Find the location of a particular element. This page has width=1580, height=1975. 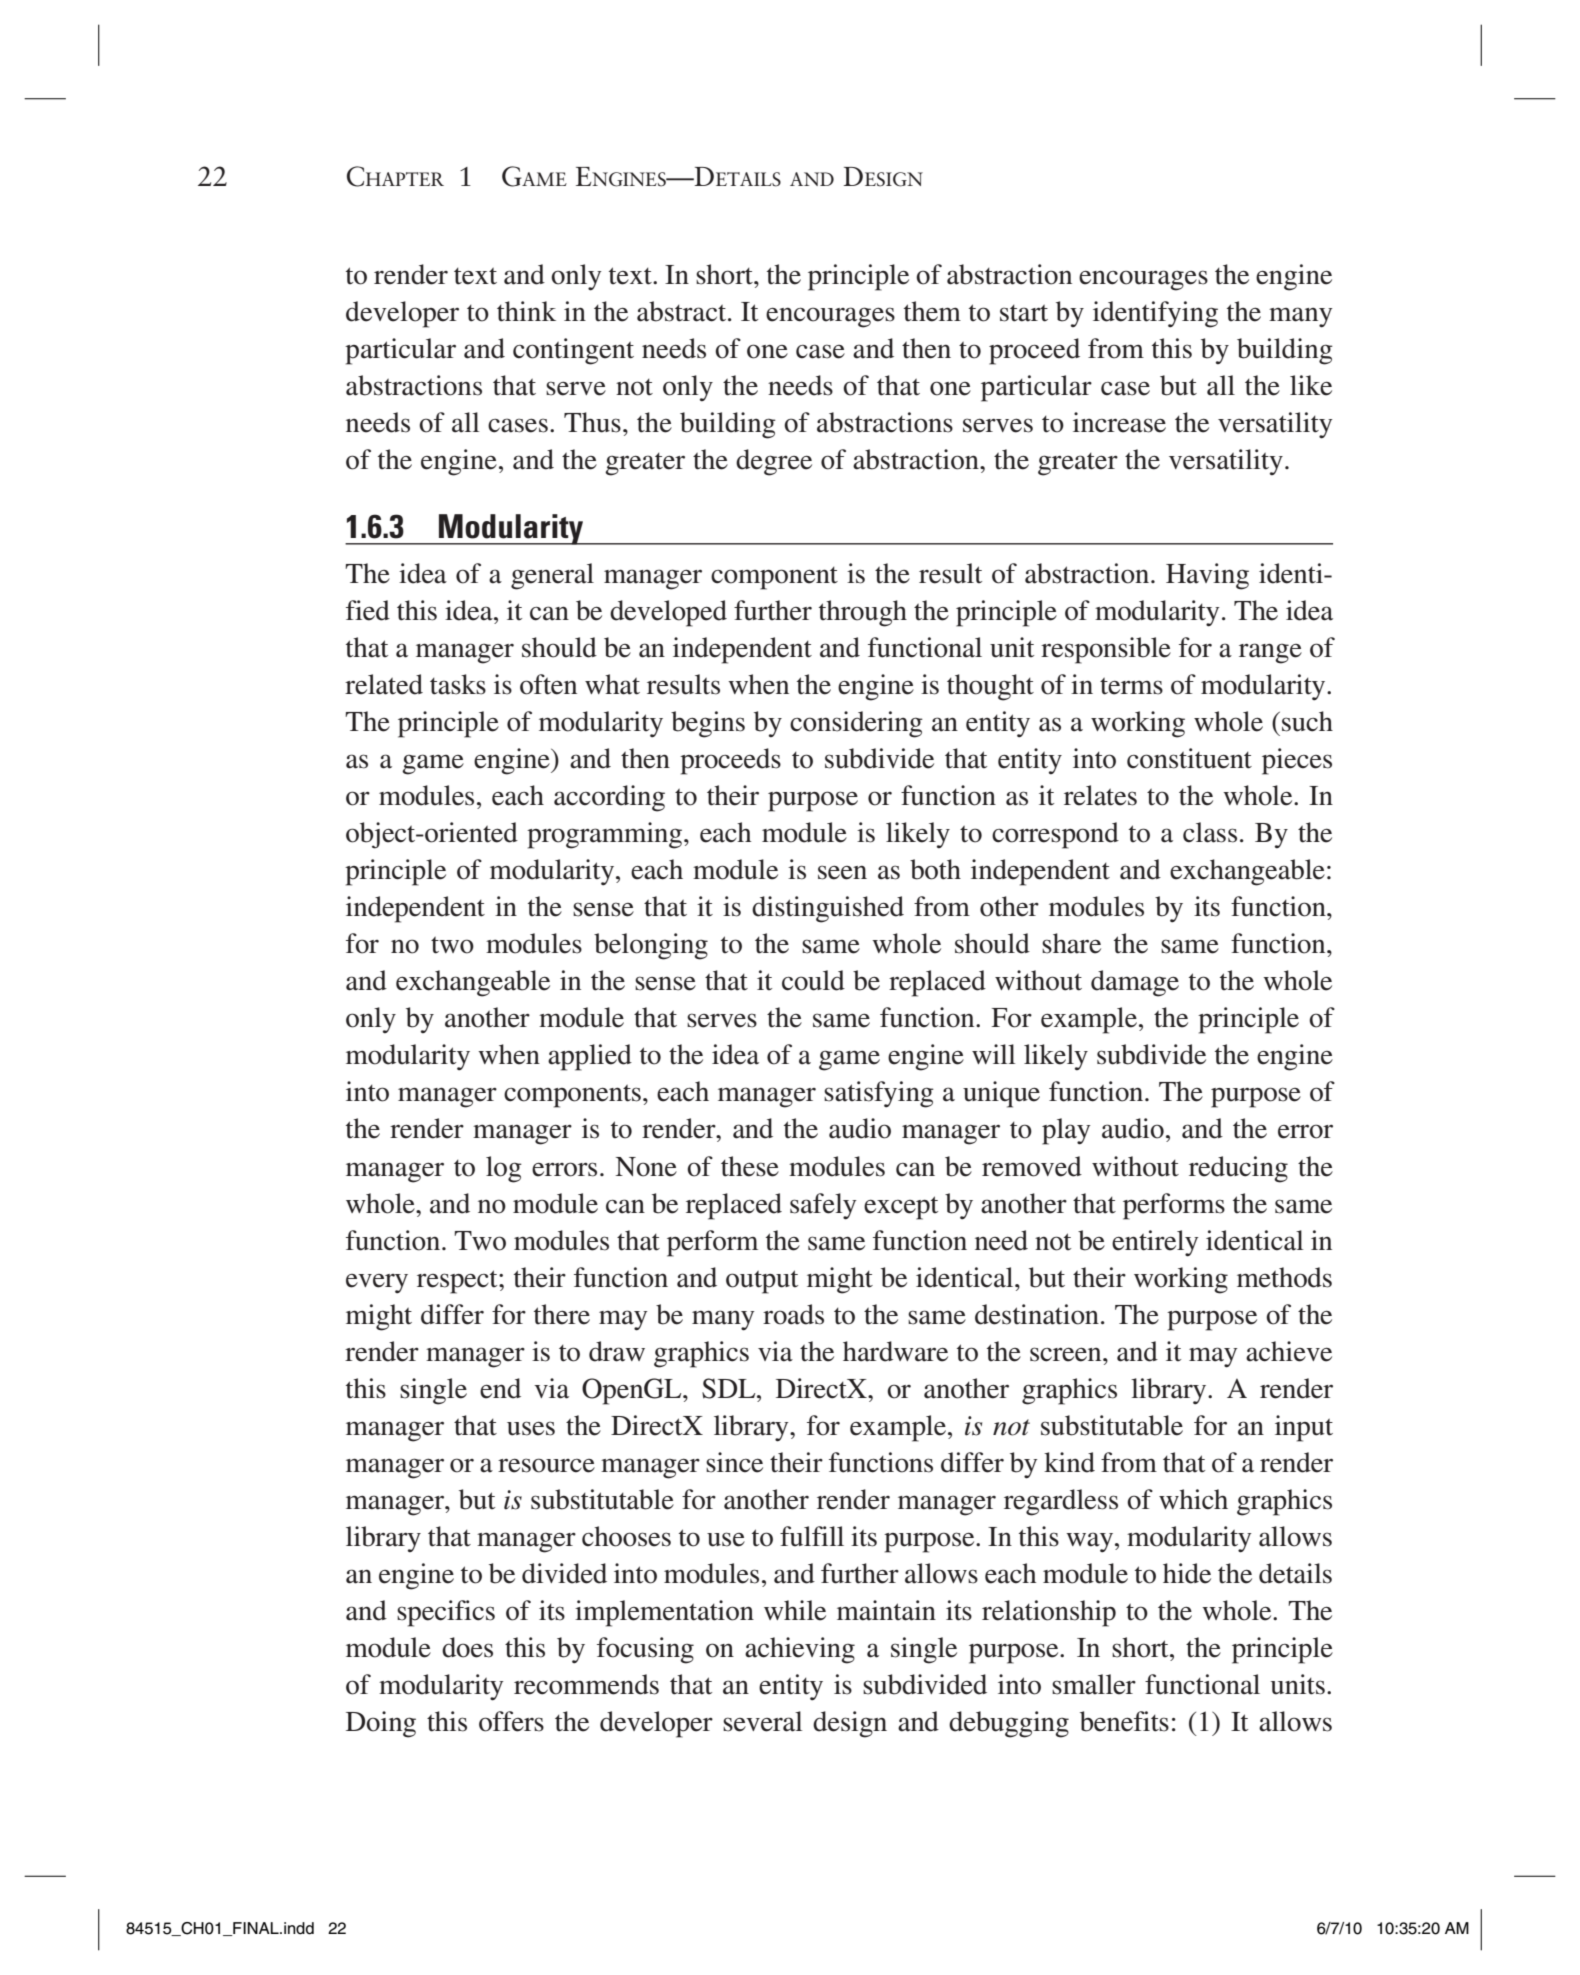

entirely is located at coordinates (1155, 1243).
